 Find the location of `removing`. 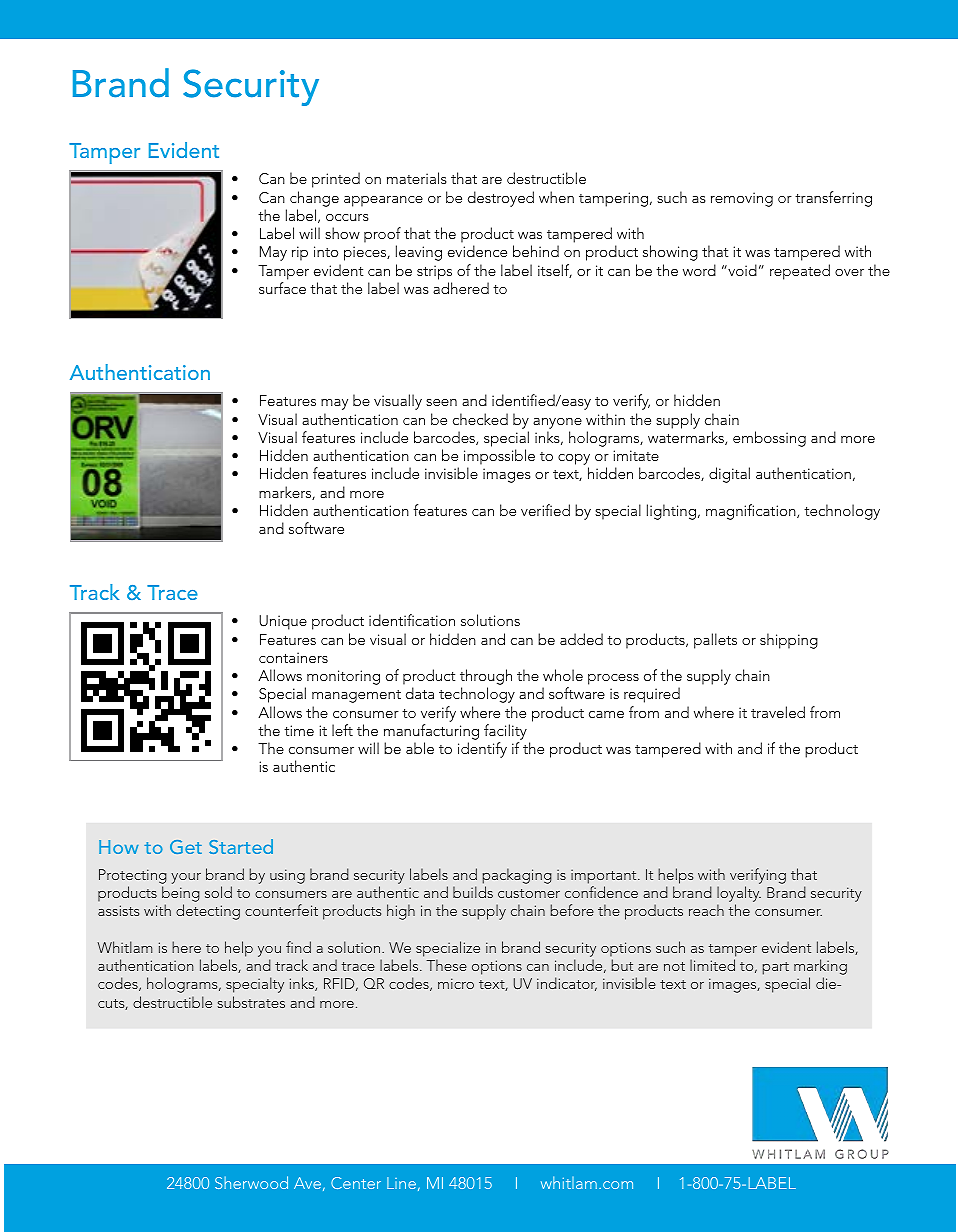

removing is located at coordinates (742, 199).
